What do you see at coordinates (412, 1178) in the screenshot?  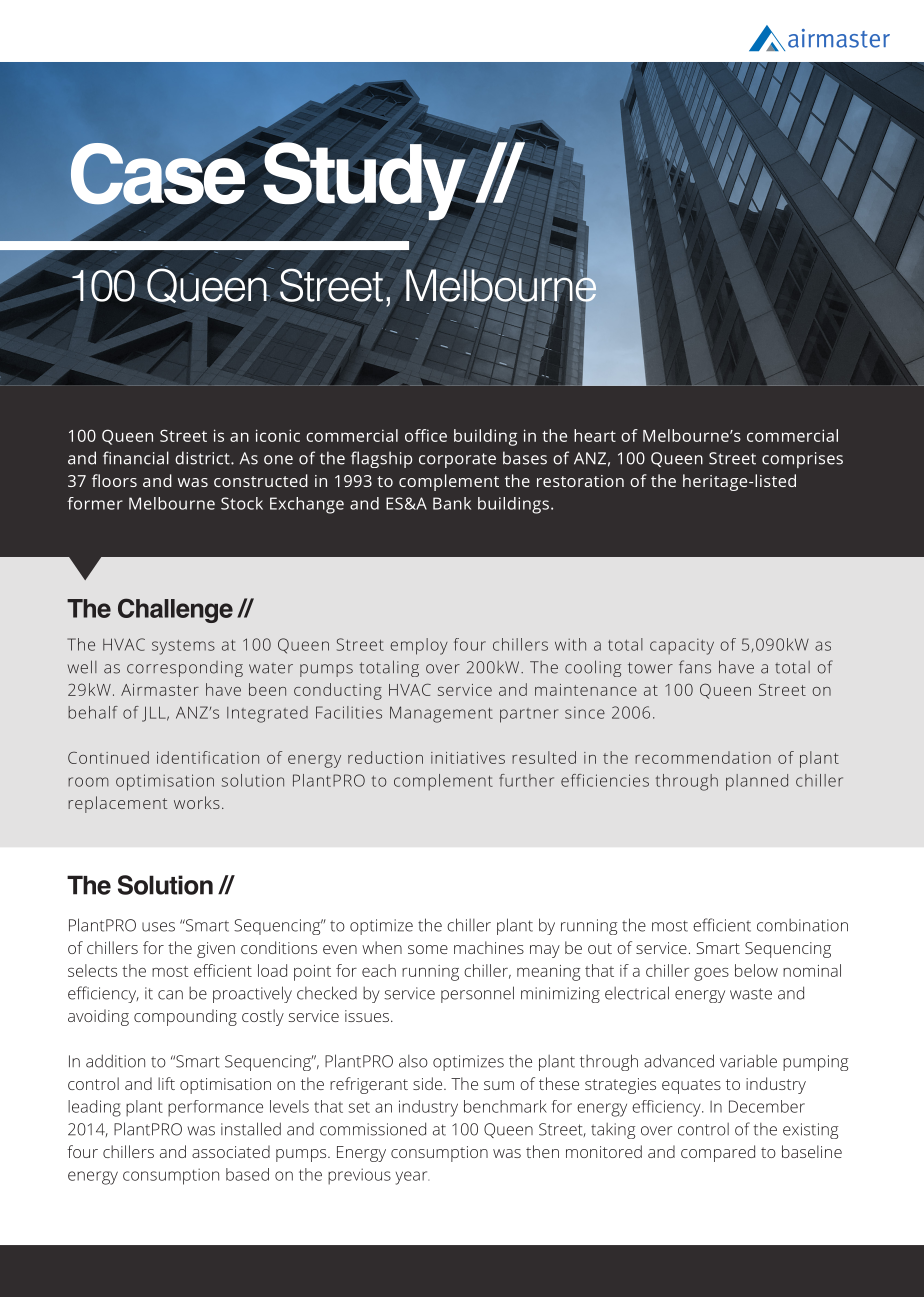 I see `year` at bounding box center [412, 1178].
